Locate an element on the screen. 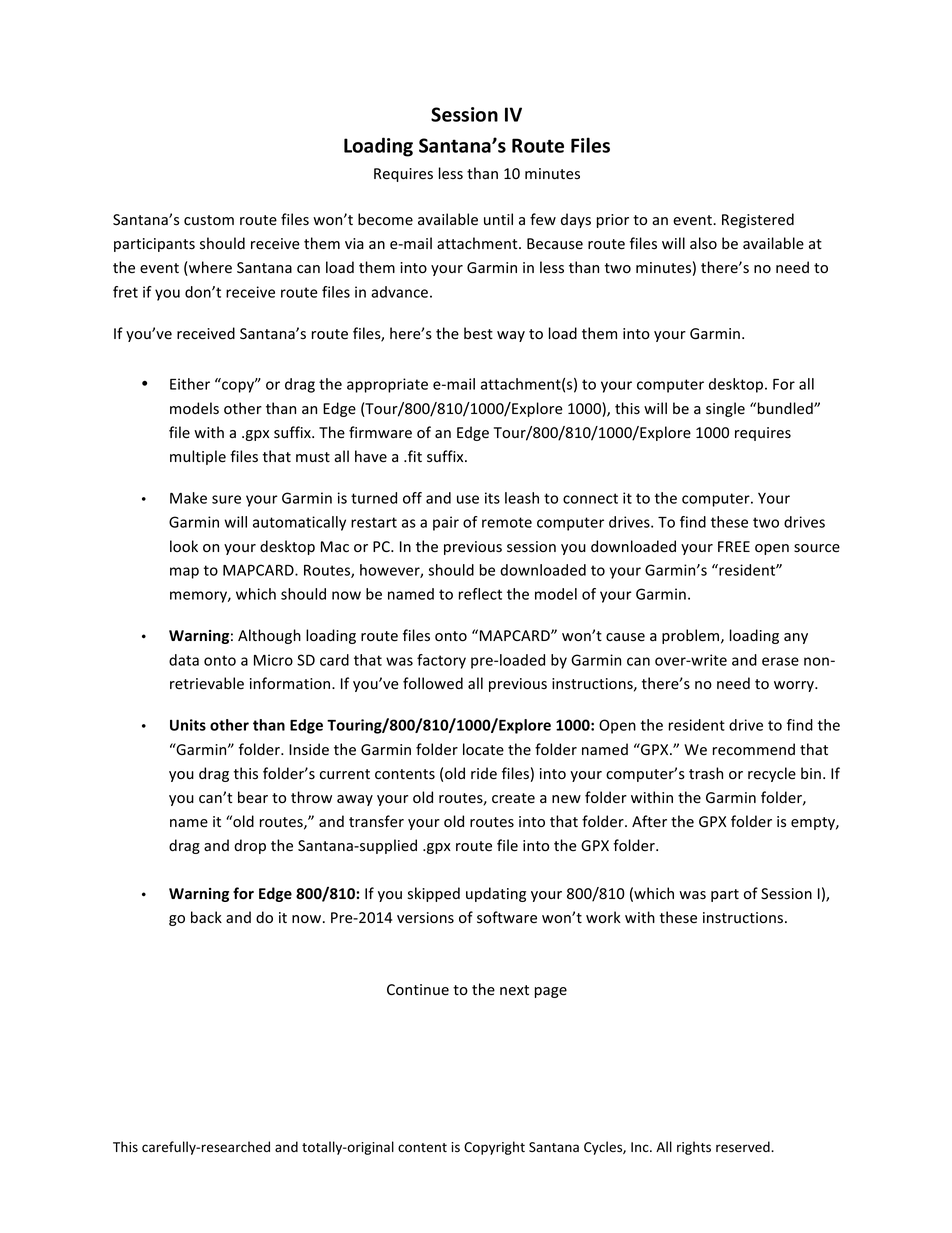  Continue is located at coordinates (418, 990).
